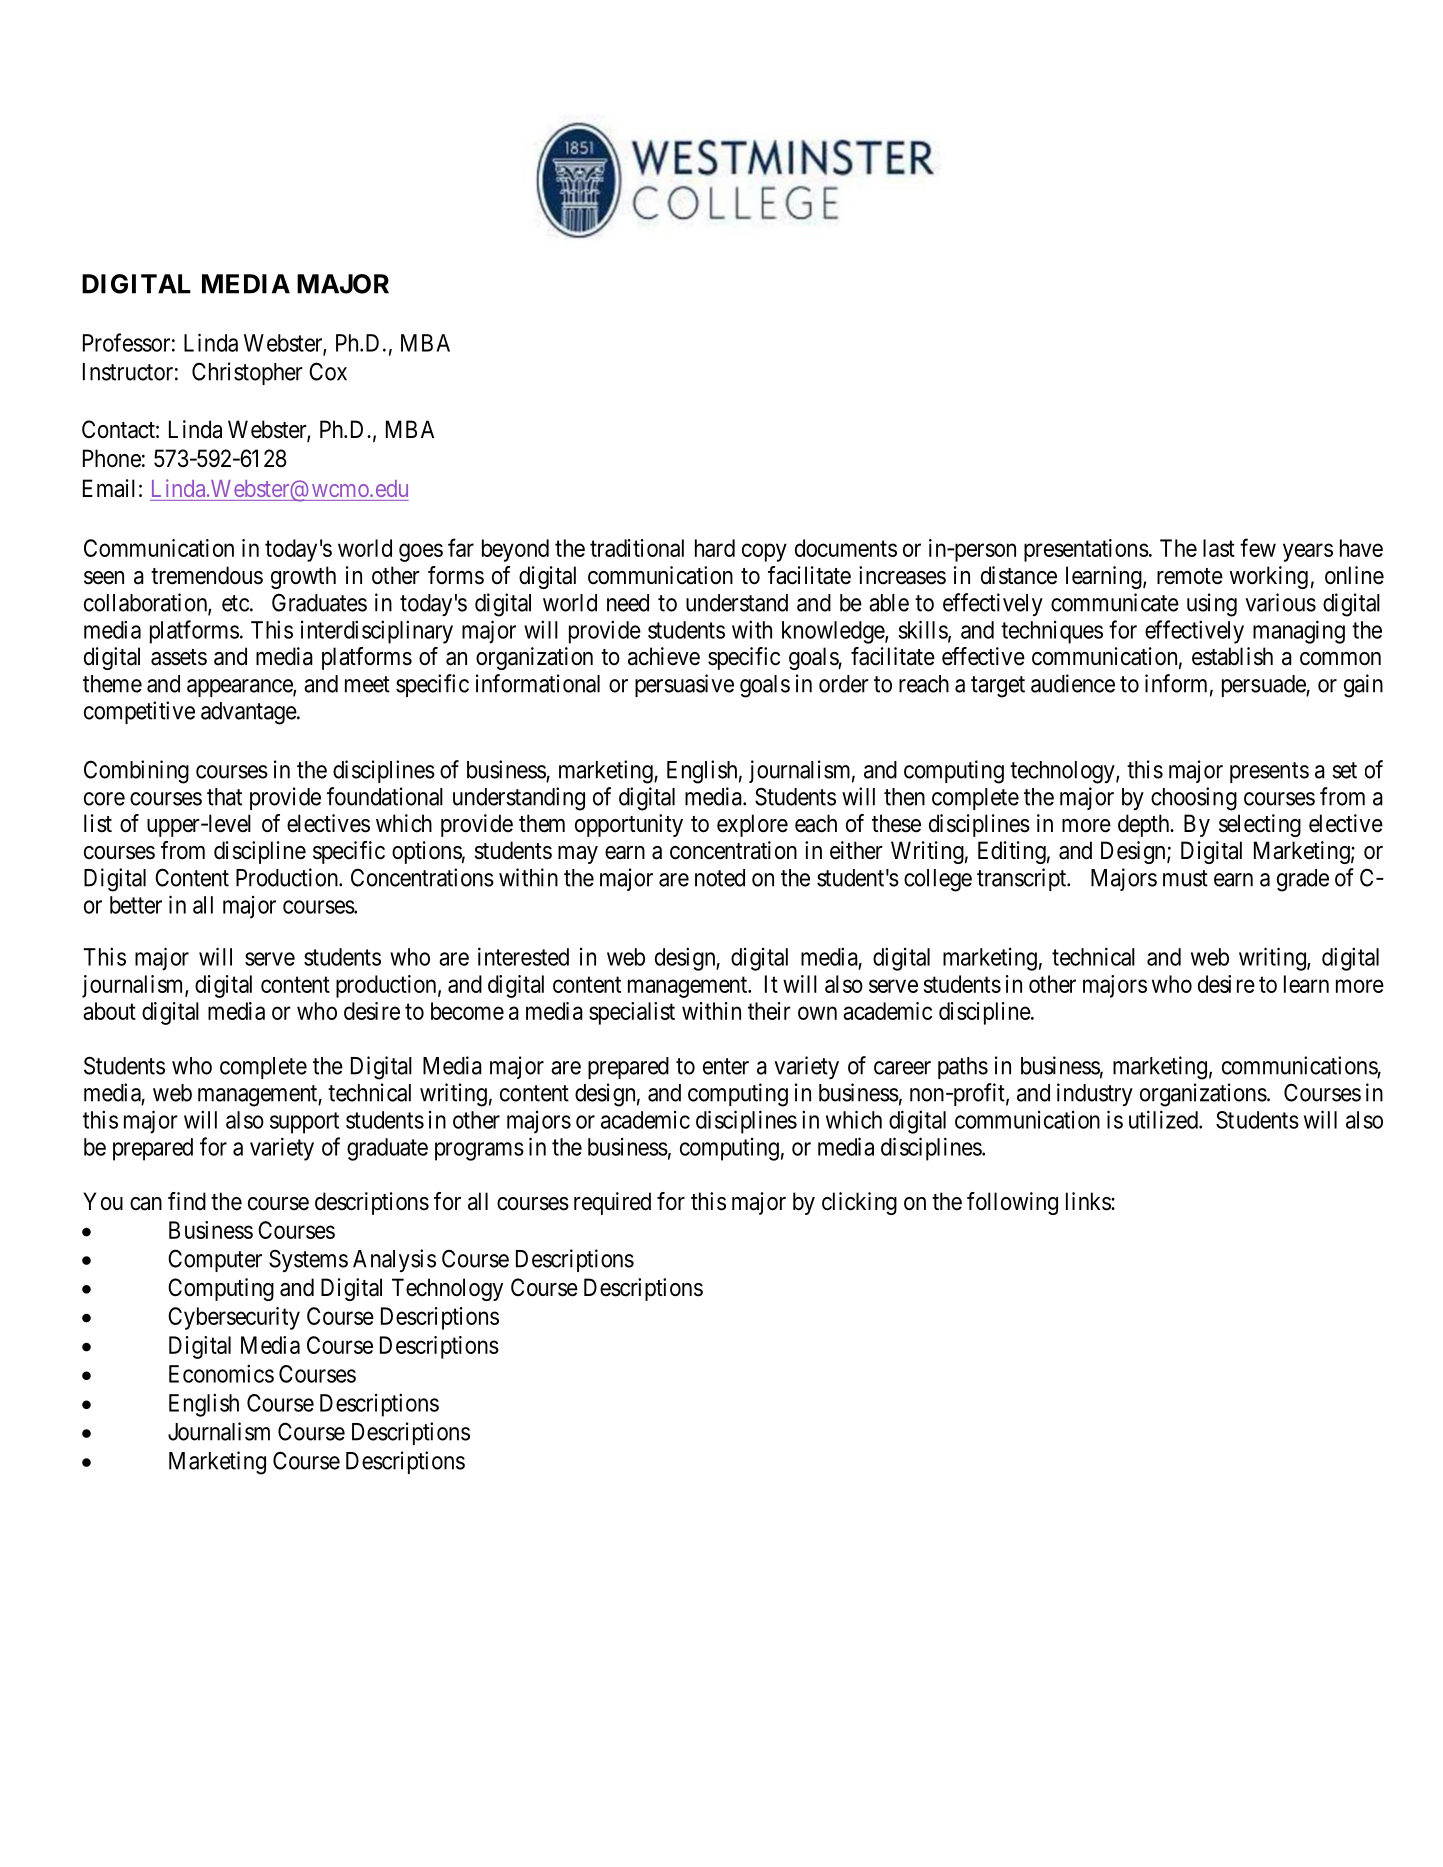 The image size is (1443, 1867). What do you see at coordinates (715, 548) in the screenshot?
I see `hard` at bounding box center [715, 548].
